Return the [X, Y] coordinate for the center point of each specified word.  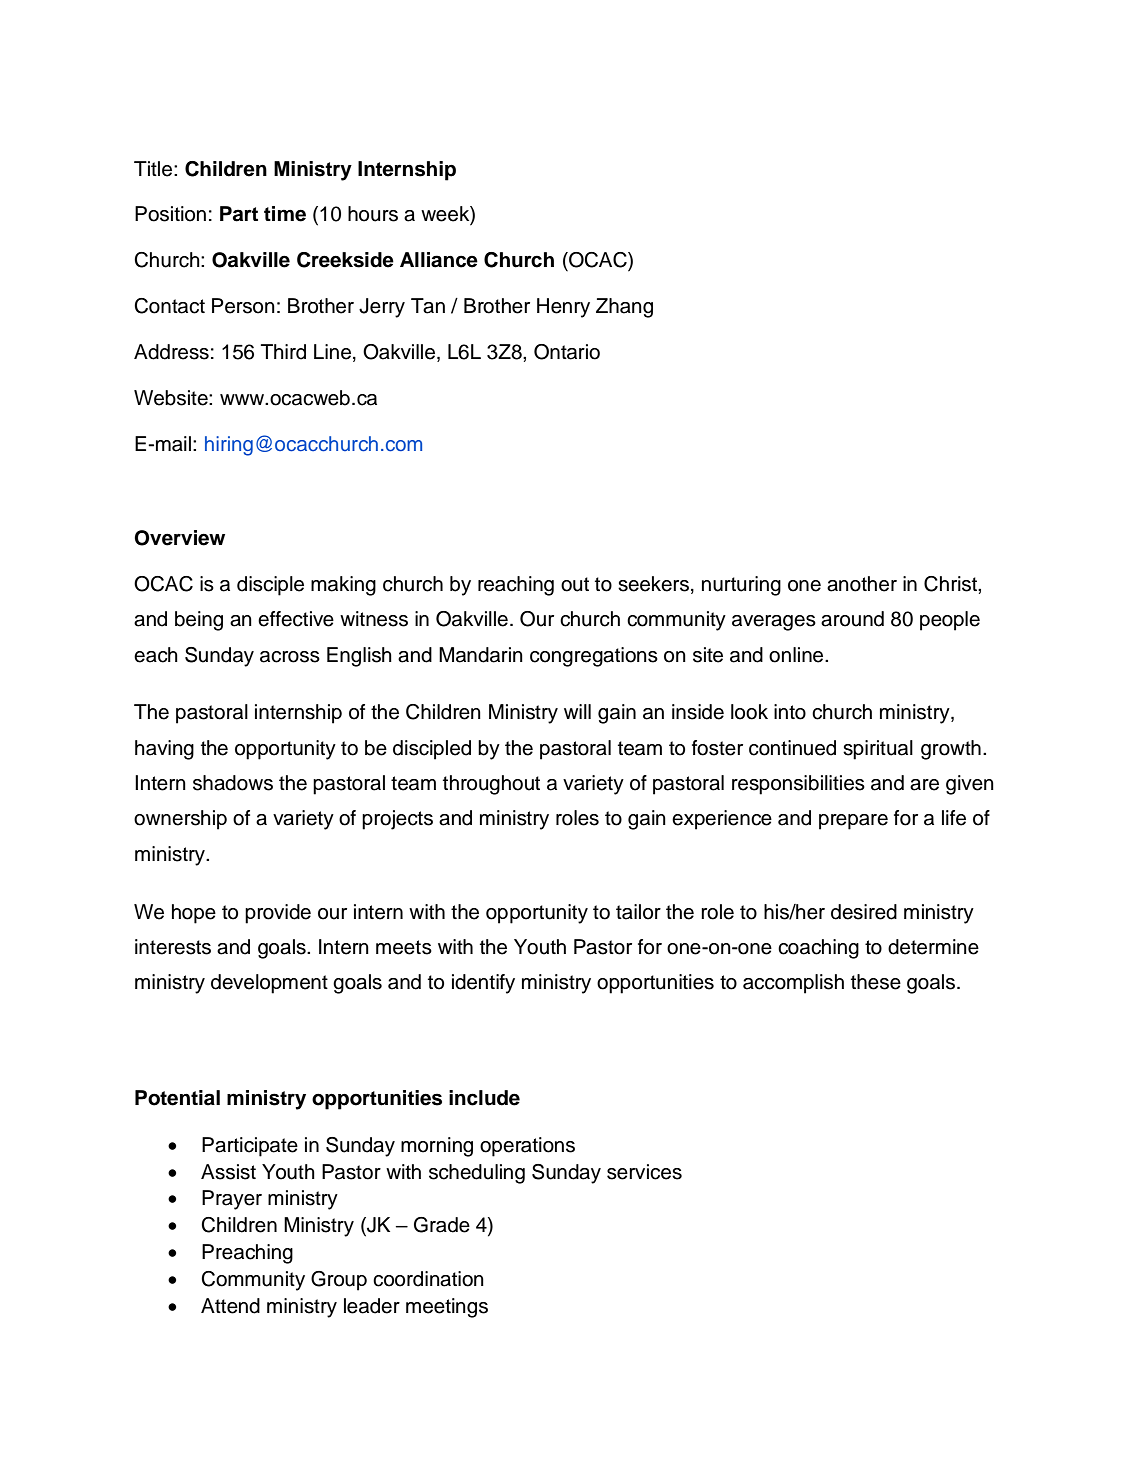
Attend [230, 1306]
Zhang [624, 308]
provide [278, 914]
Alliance [439, 260]
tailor [638, 912]
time [285, 214]
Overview [180, 538]
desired [864, 912]
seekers [653, 584]
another [862, 584]
